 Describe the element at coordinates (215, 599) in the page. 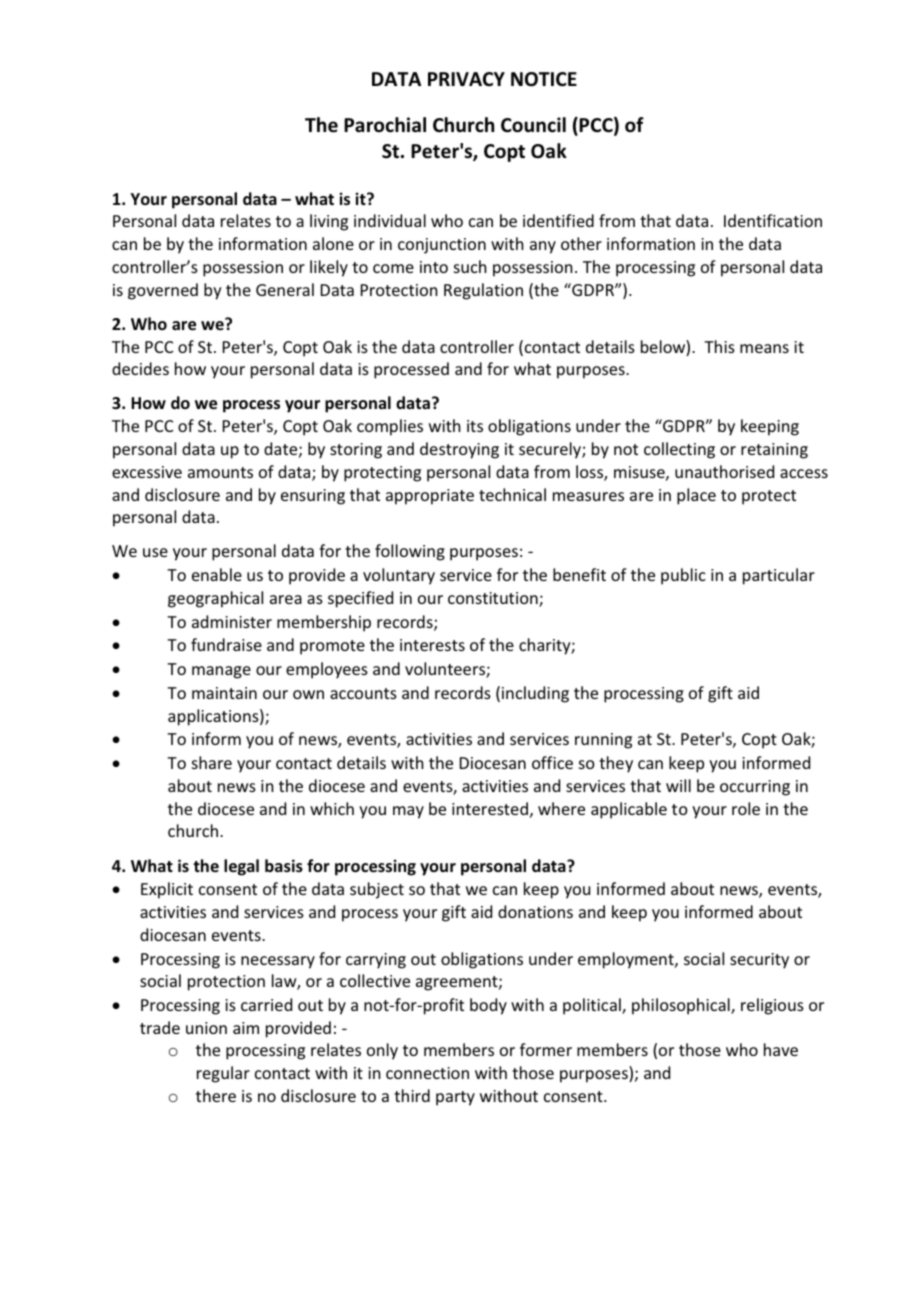

I see `geographical` at that location.
